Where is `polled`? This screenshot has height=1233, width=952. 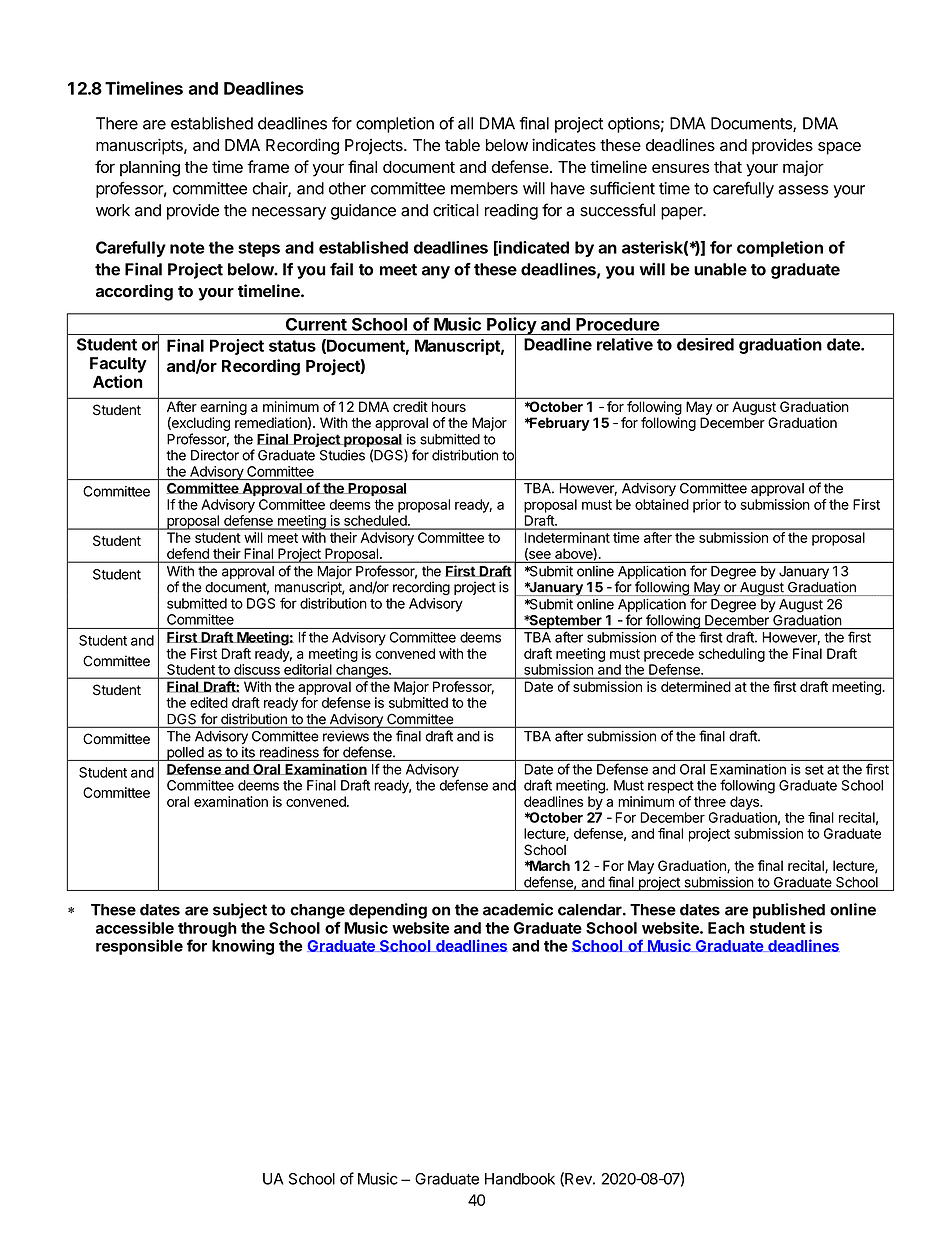 polled is located at coordinates (185, 754).
